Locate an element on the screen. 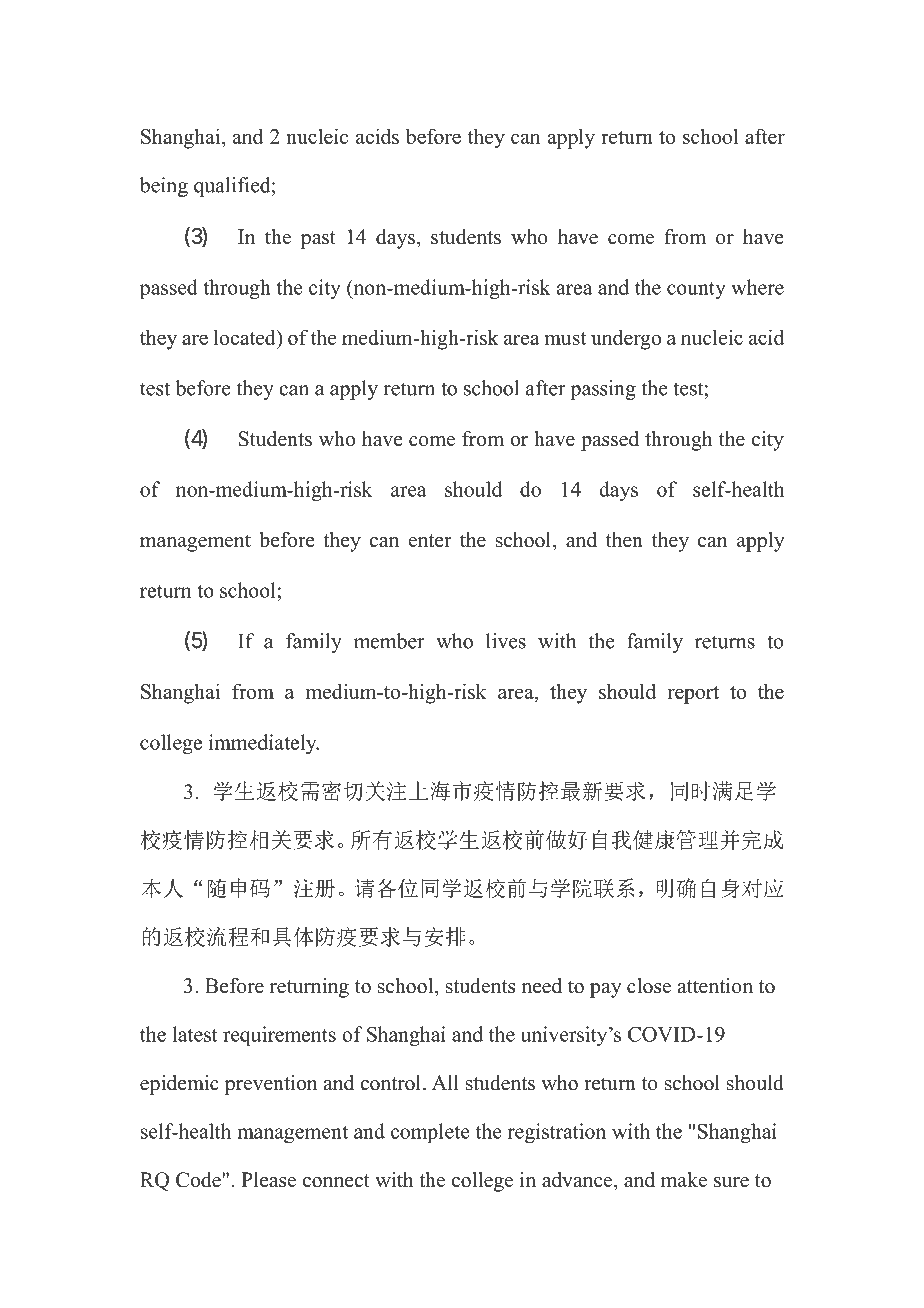 The width and height of the screenshot is (924, 1308). immediately is located at coordinates (264, 744).
